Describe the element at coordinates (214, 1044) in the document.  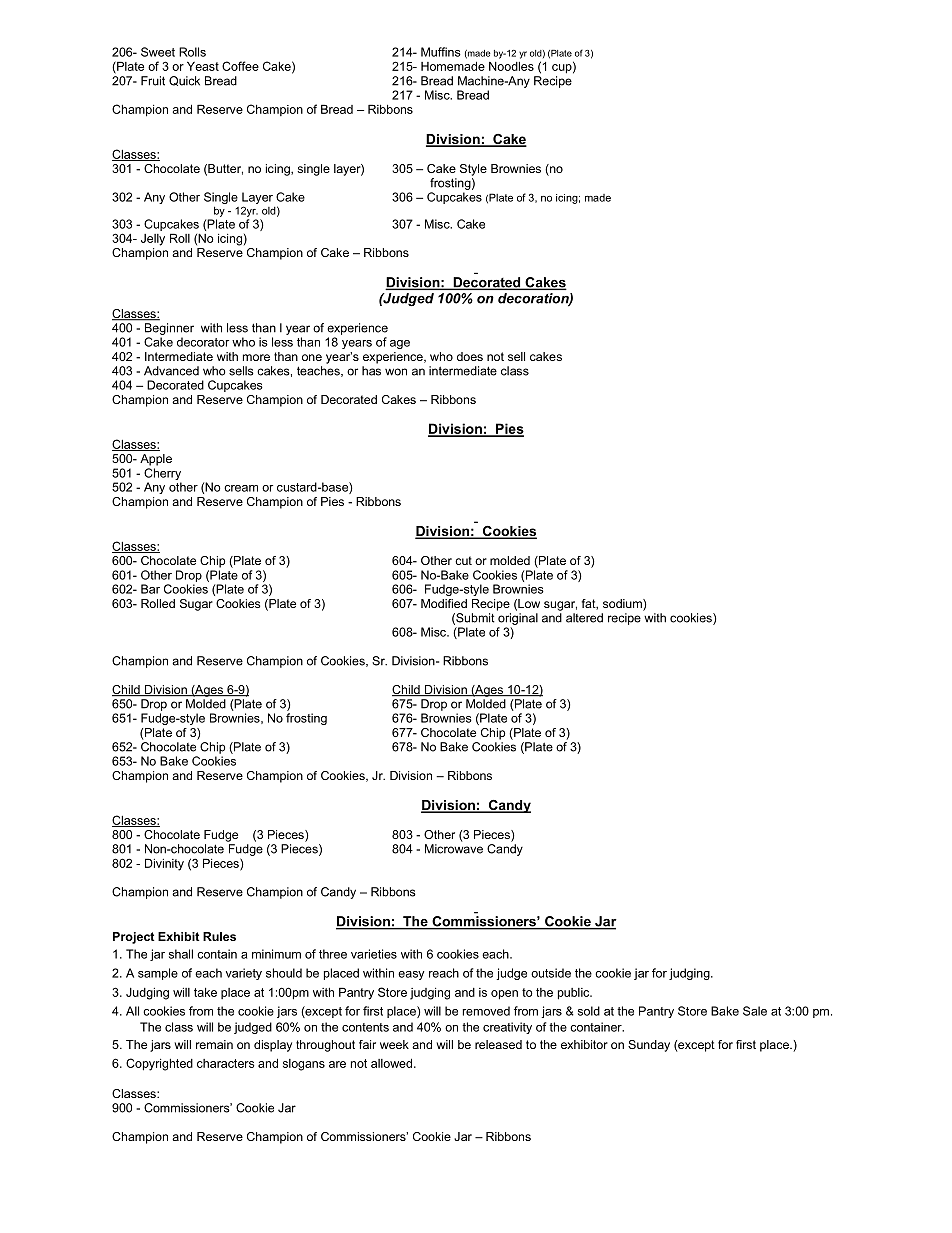
I see `remain` at that location.
